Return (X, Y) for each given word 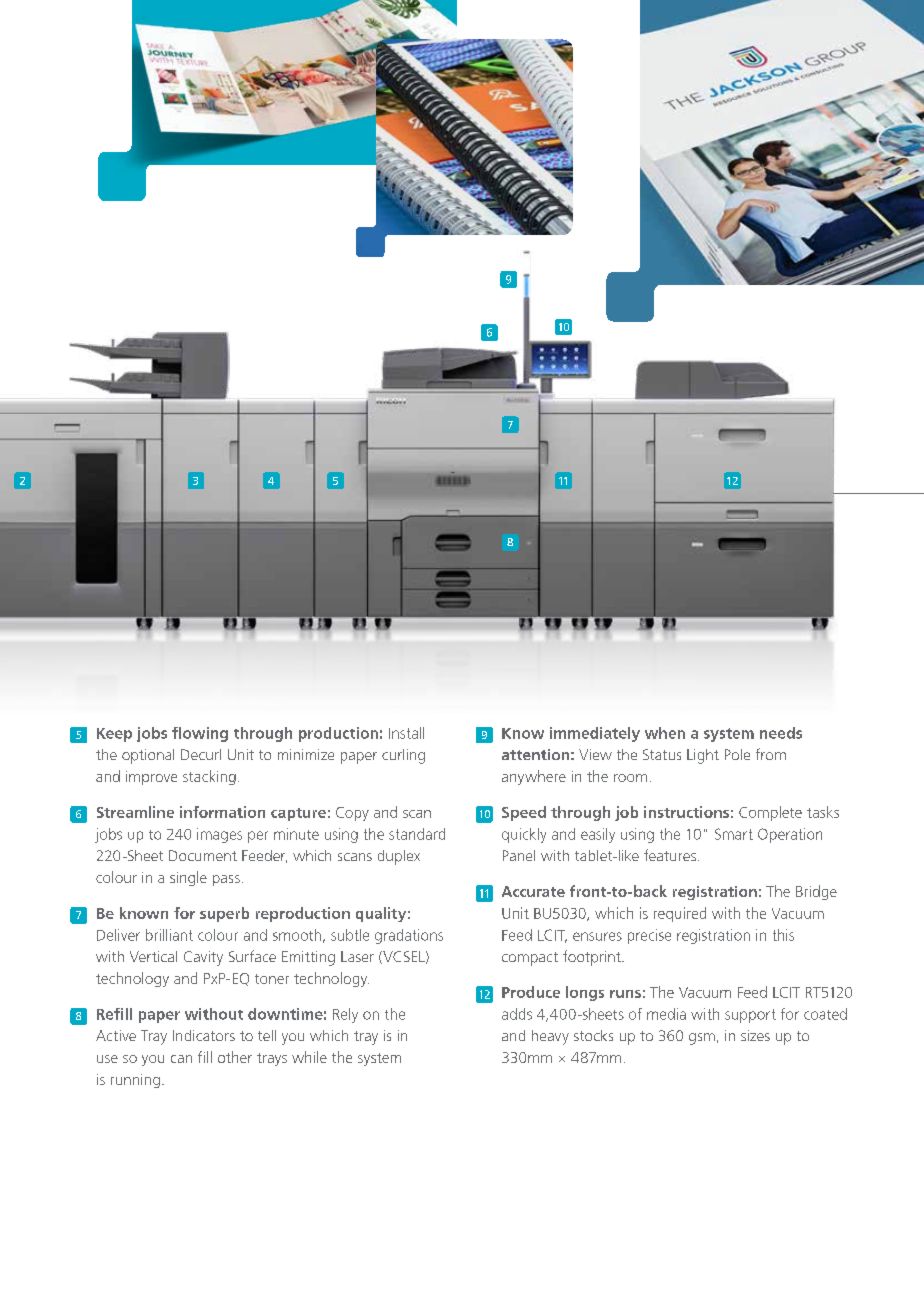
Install (406, 733)
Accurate (533, 891)
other (235, 1057)
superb (224, 914)
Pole (737, 754)
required (680, 914)
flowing (200, 734)
